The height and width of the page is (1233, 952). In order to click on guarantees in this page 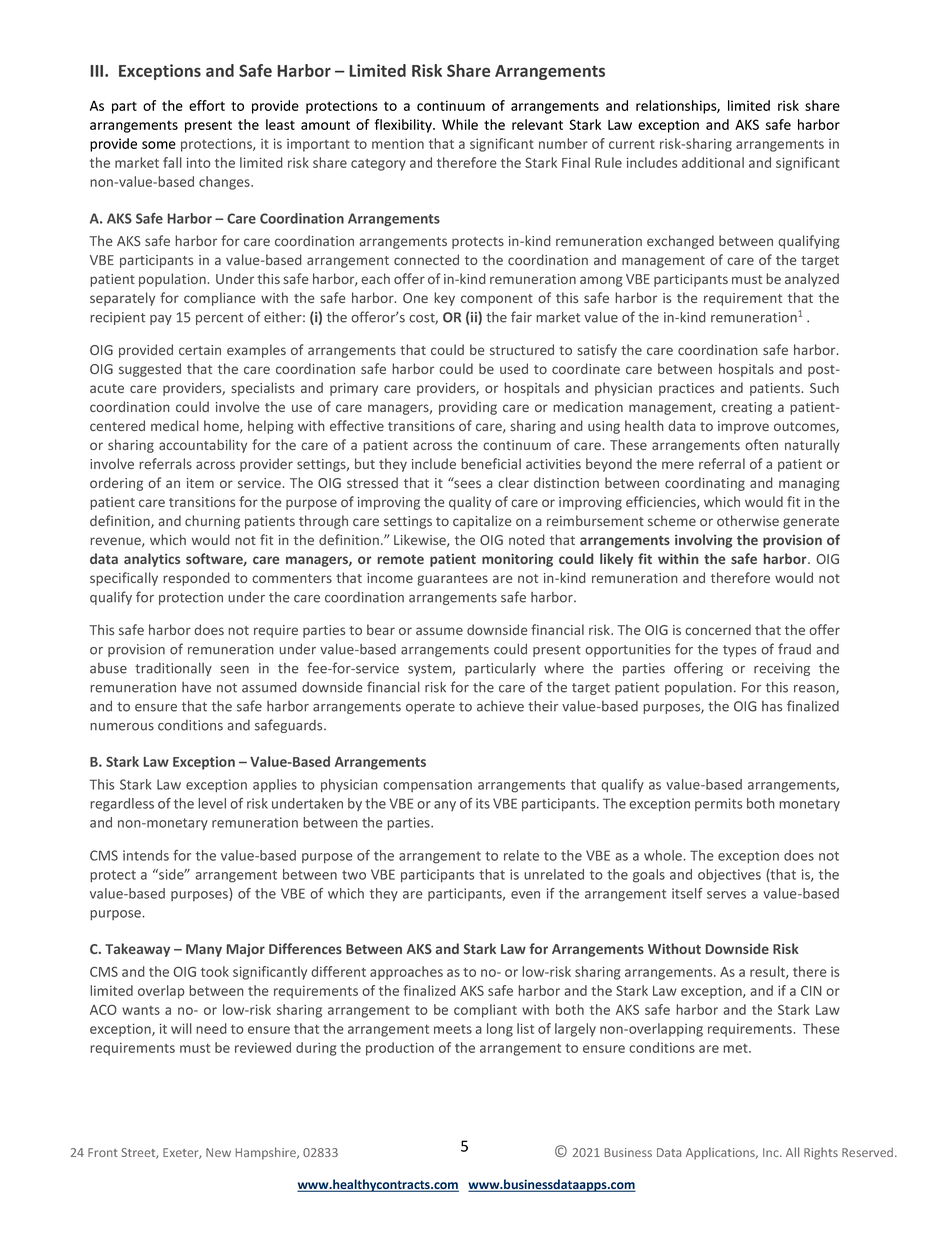, I will do `click(453, 580)`.
